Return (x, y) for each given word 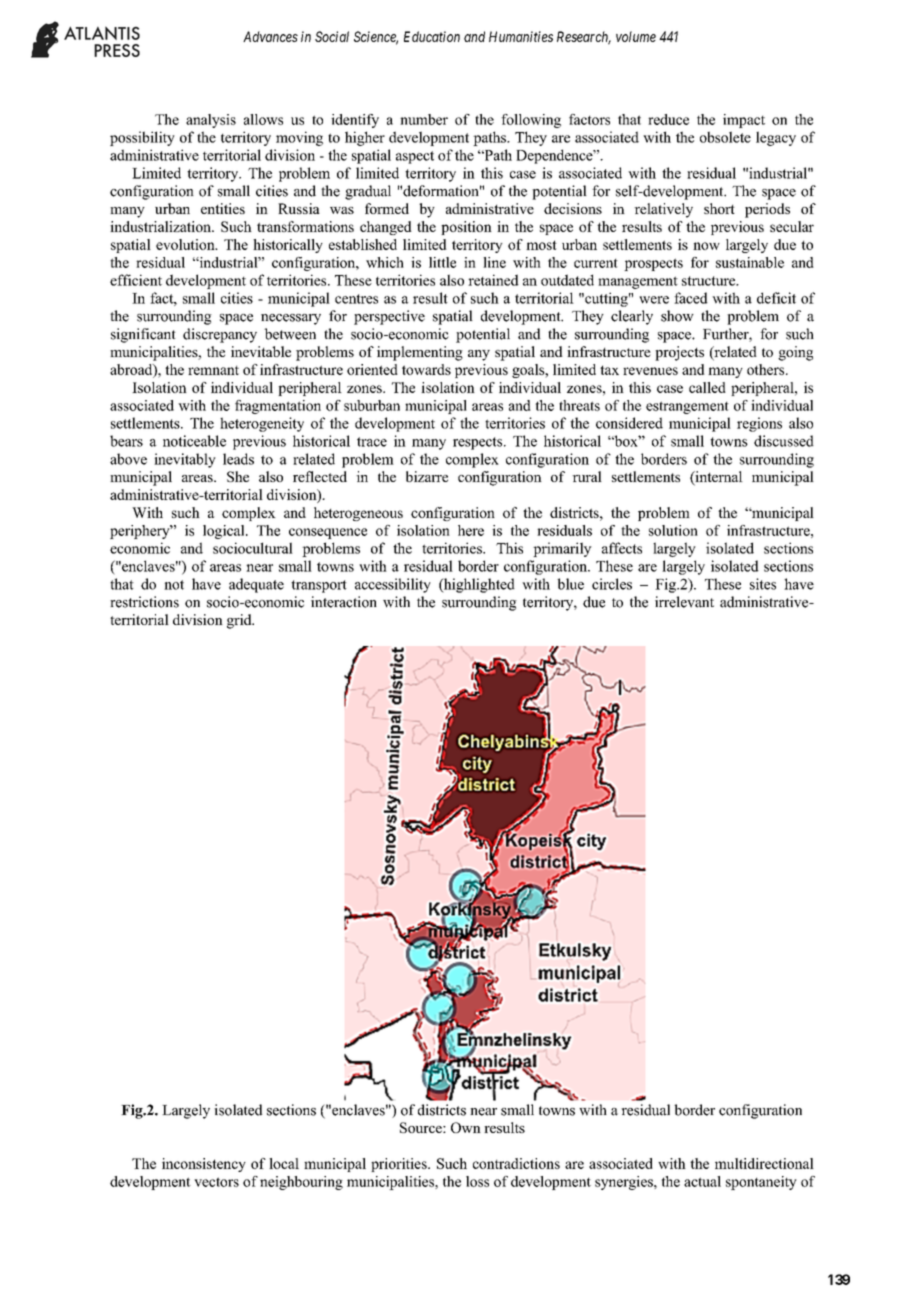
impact (744, 121)
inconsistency (204, 1165)
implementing (420, 353)
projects (679, 353)
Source (422, 1127)
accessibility (393, 585)
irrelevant (684, 602)
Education (432, 36)
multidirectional (764, 1163)
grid (240, 621)
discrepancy (220, 335)
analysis (211, 121)
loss (477, 1181)
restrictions (144, 602)
